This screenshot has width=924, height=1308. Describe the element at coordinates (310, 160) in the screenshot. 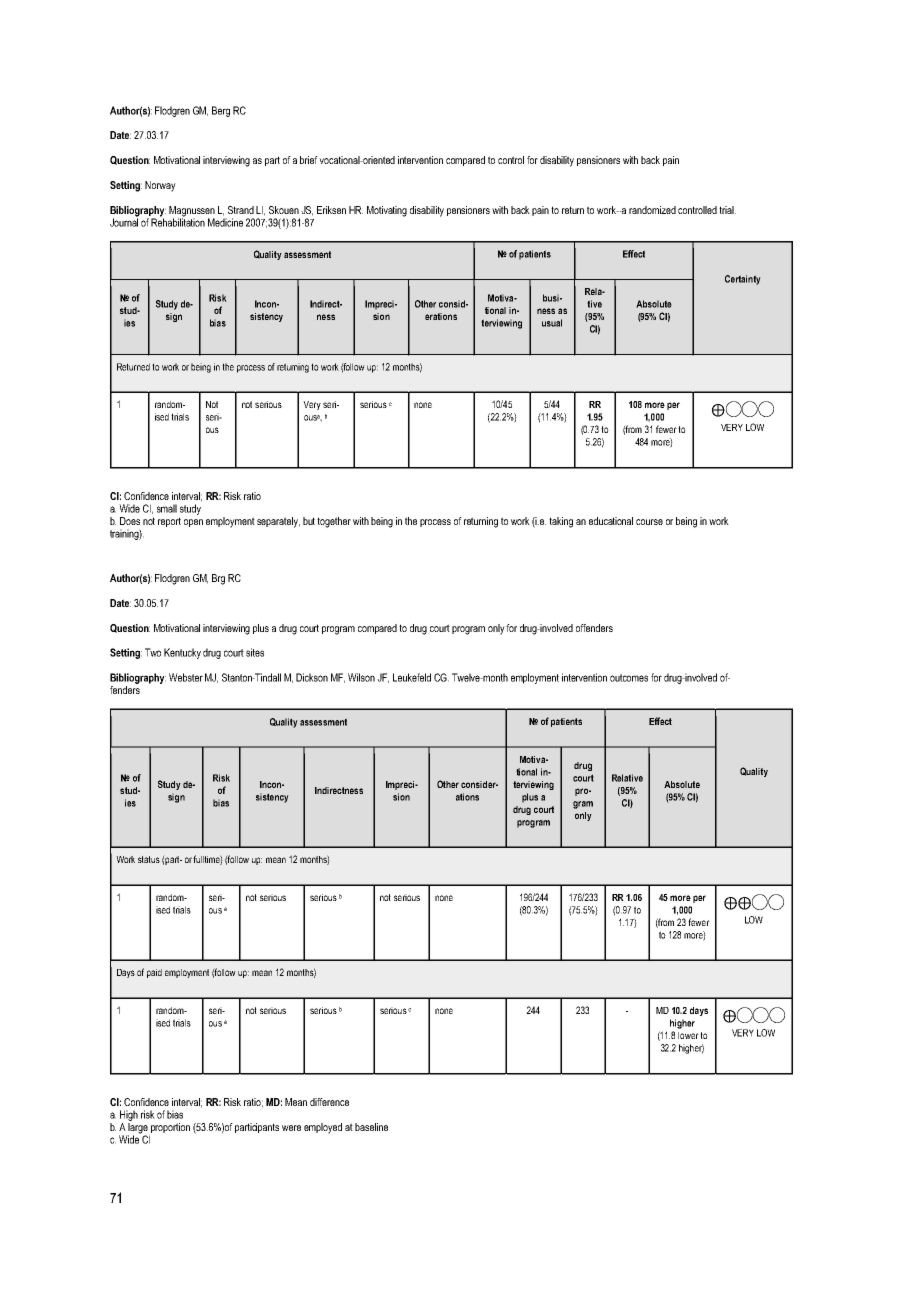

I see `brief` at that location.
